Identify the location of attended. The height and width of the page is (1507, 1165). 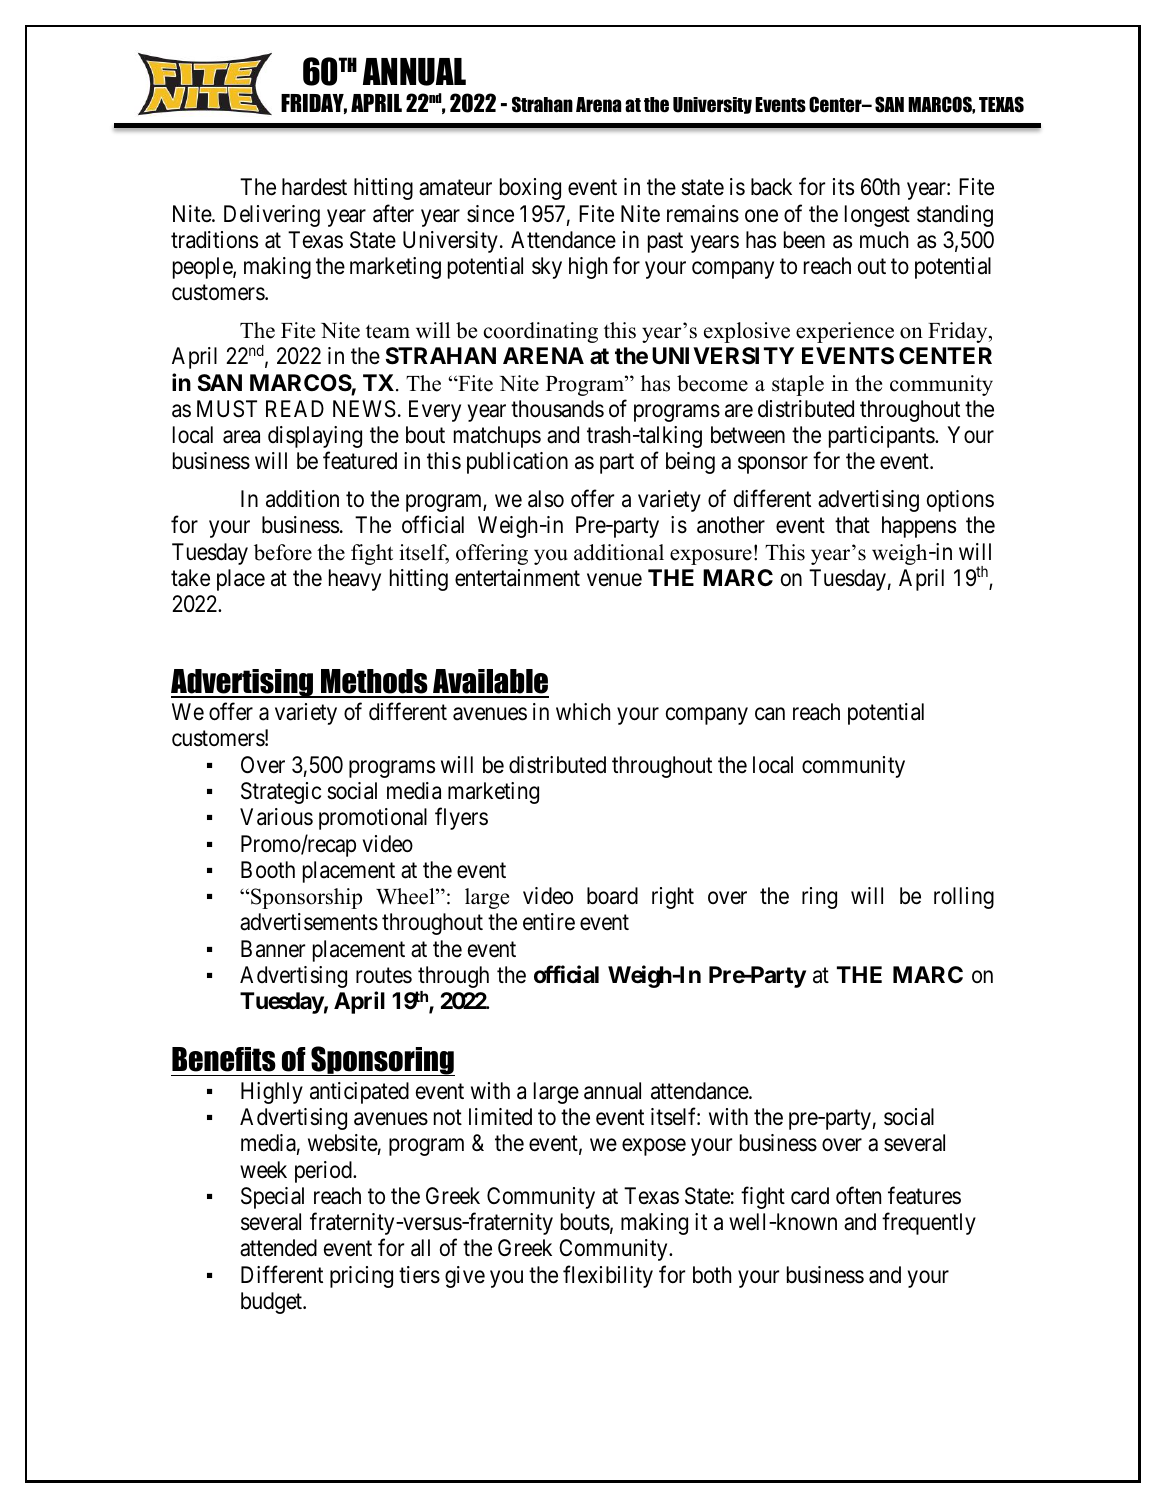
(278, 1248).
